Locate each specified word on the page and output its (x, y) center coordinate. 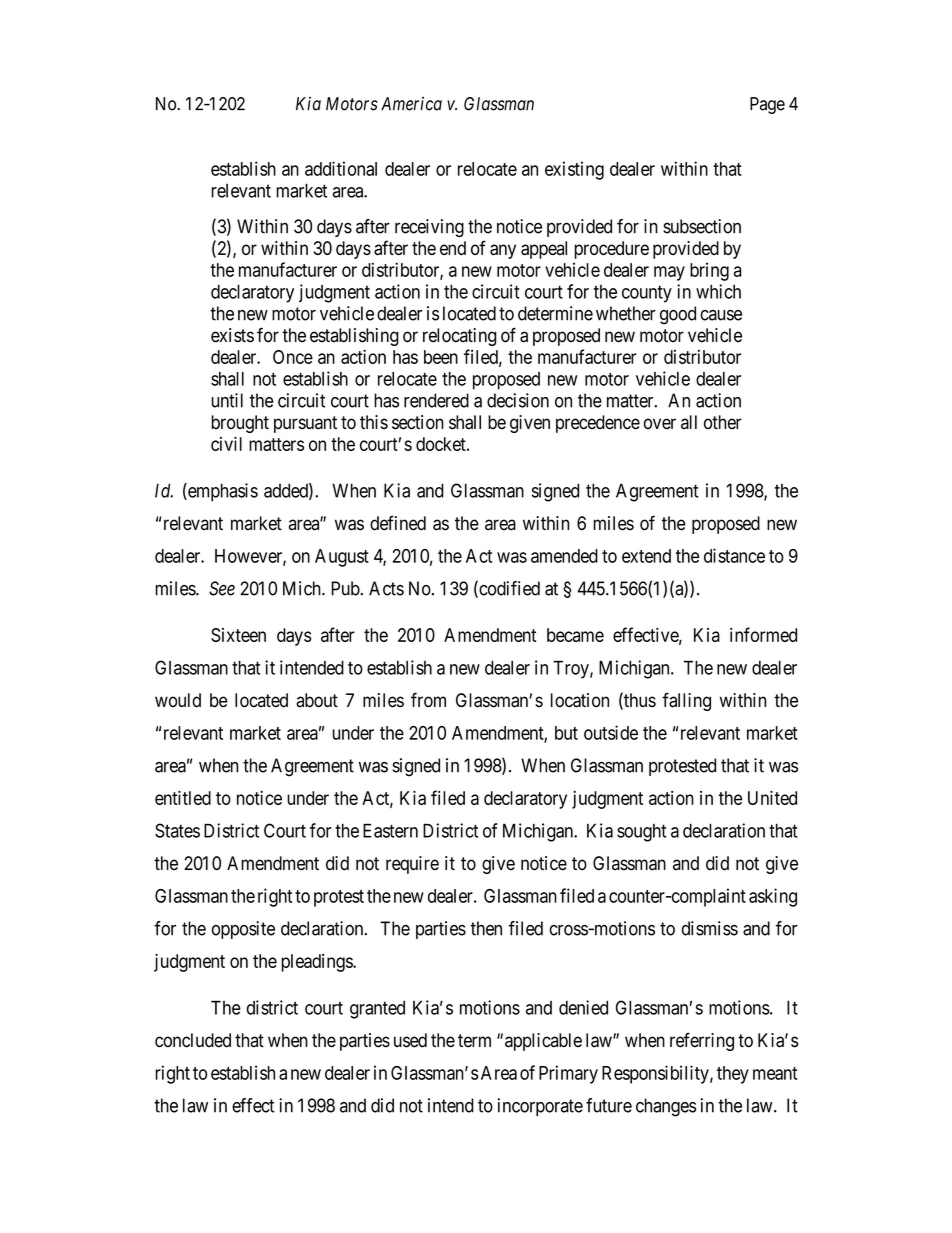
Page (767, 105)
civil (226, 444)
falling (686, 701)
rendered (436, 400)
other (723, 422)
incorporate (540, 1107)
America (411, 104)
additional (341, 168)
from (428, 700)
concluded (193, 1040)
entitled (183, 798)
